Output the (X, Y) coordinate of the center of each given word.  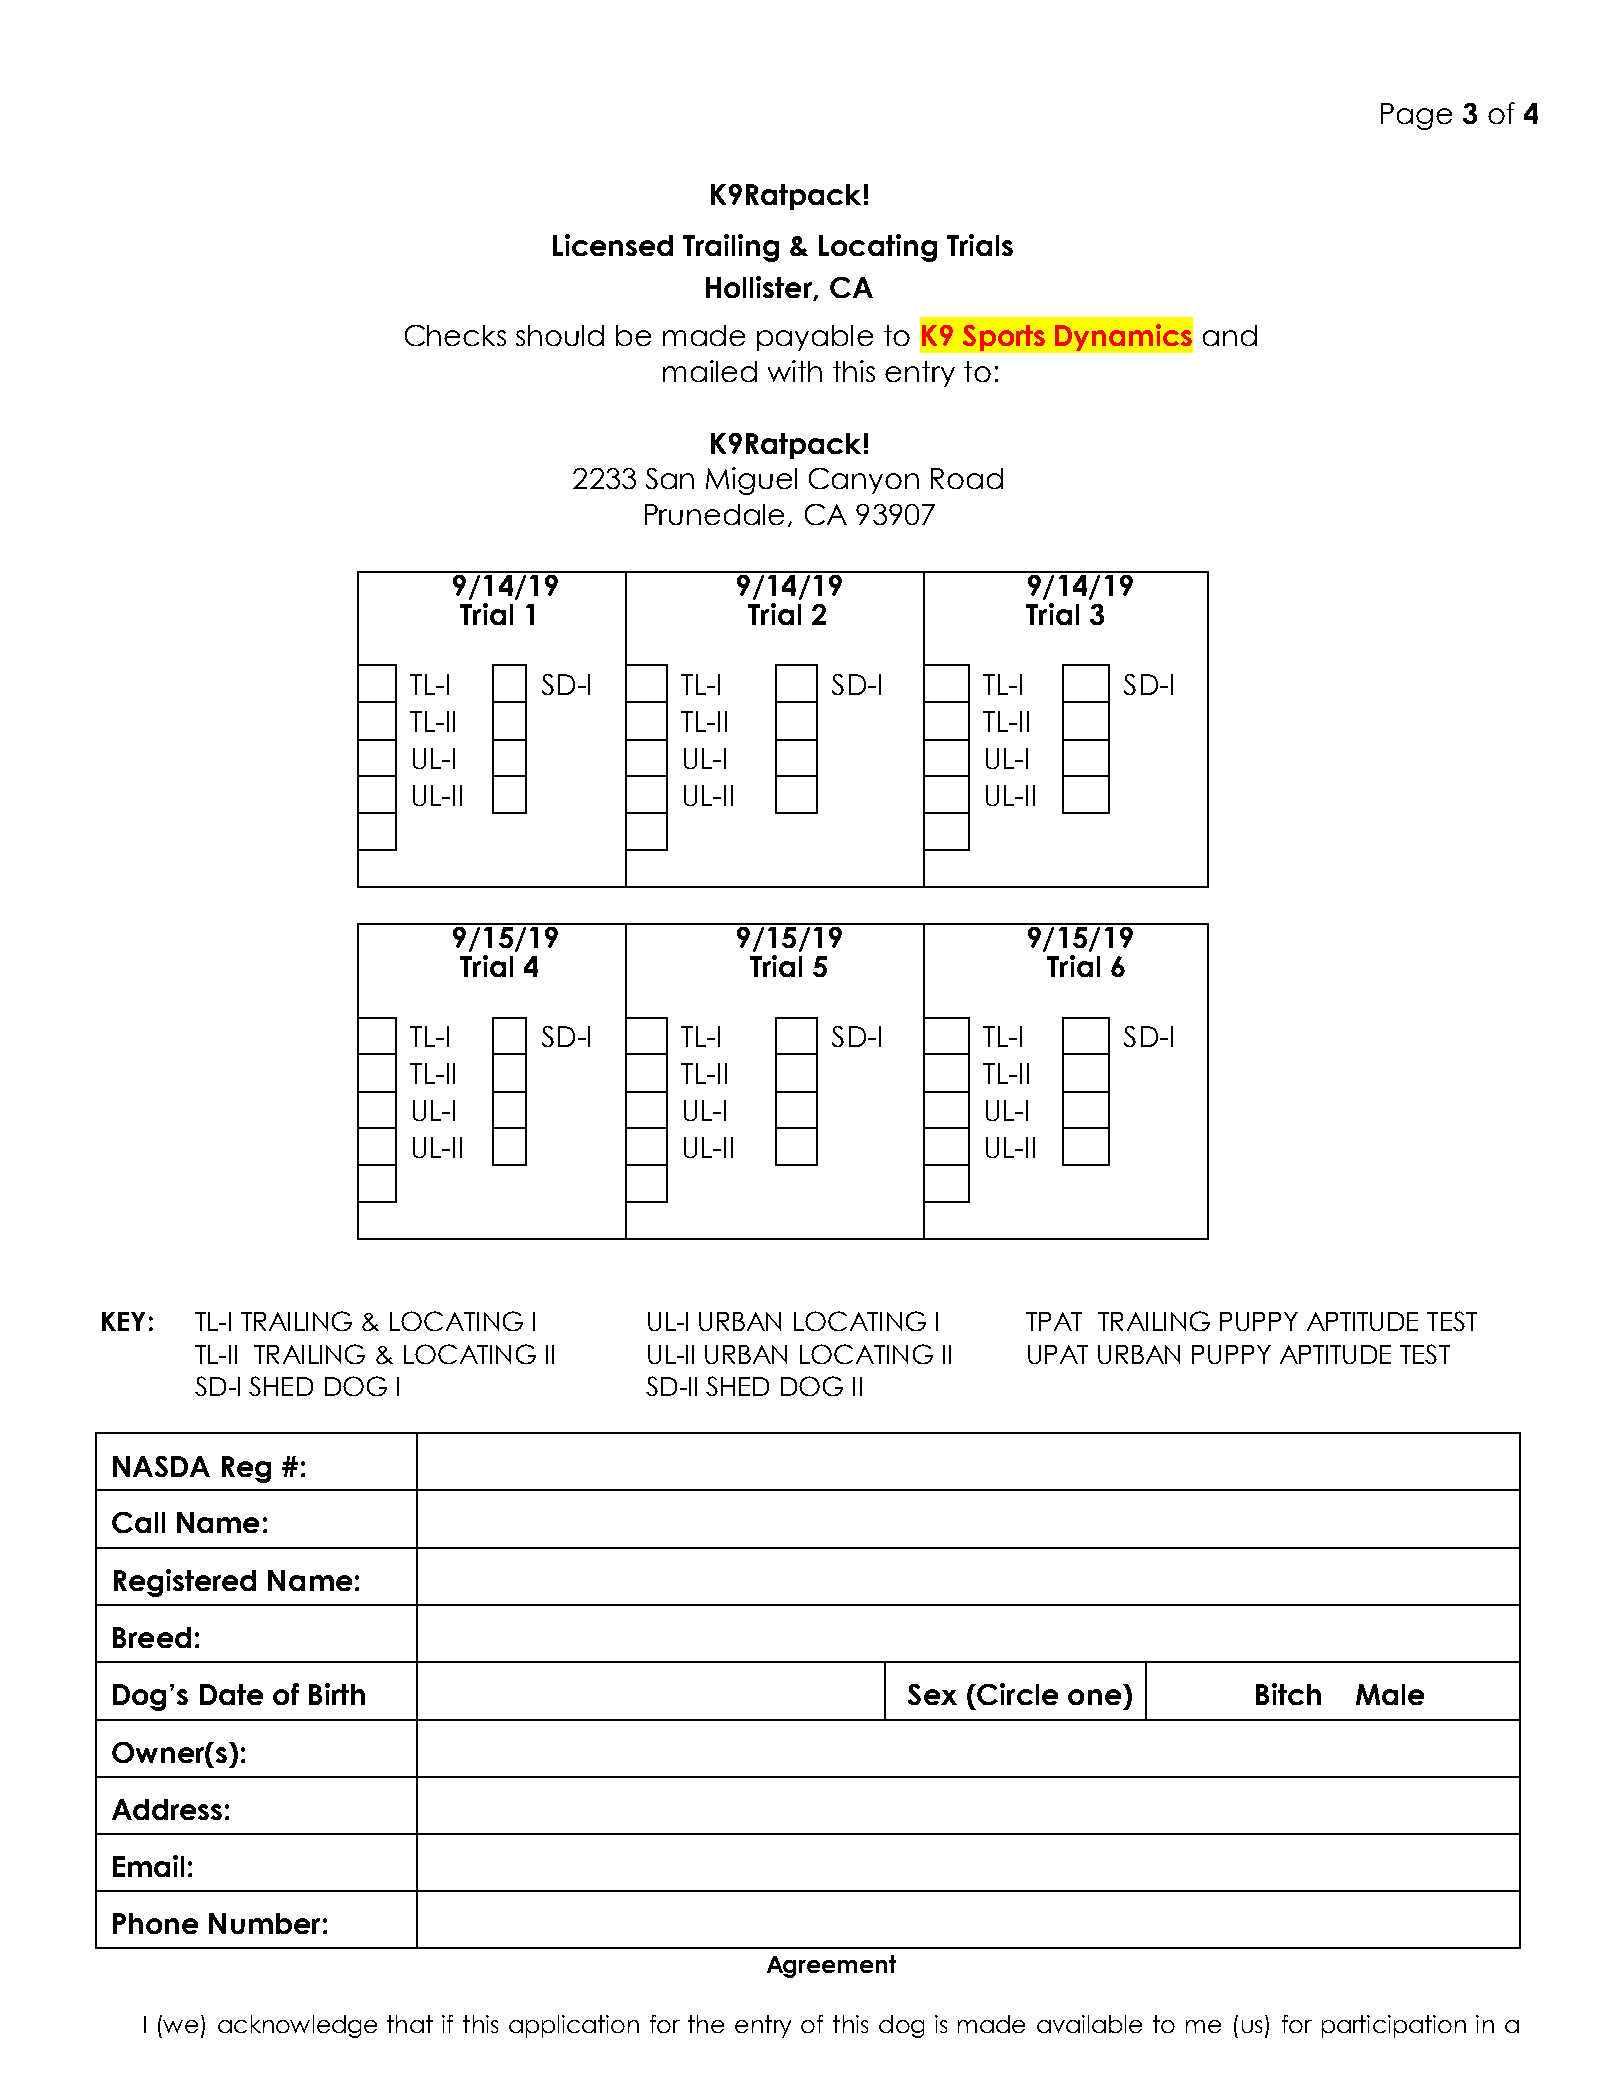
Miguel (751, 481)
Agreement (831, 1966)
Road (967, 478)
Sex (932, 1694)
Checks (455, 335)
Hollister (760, 288)
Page (1416, 116)
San (670, 478)
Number (264, 1923)
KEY (123, 1321)
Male (1390, 1694)
